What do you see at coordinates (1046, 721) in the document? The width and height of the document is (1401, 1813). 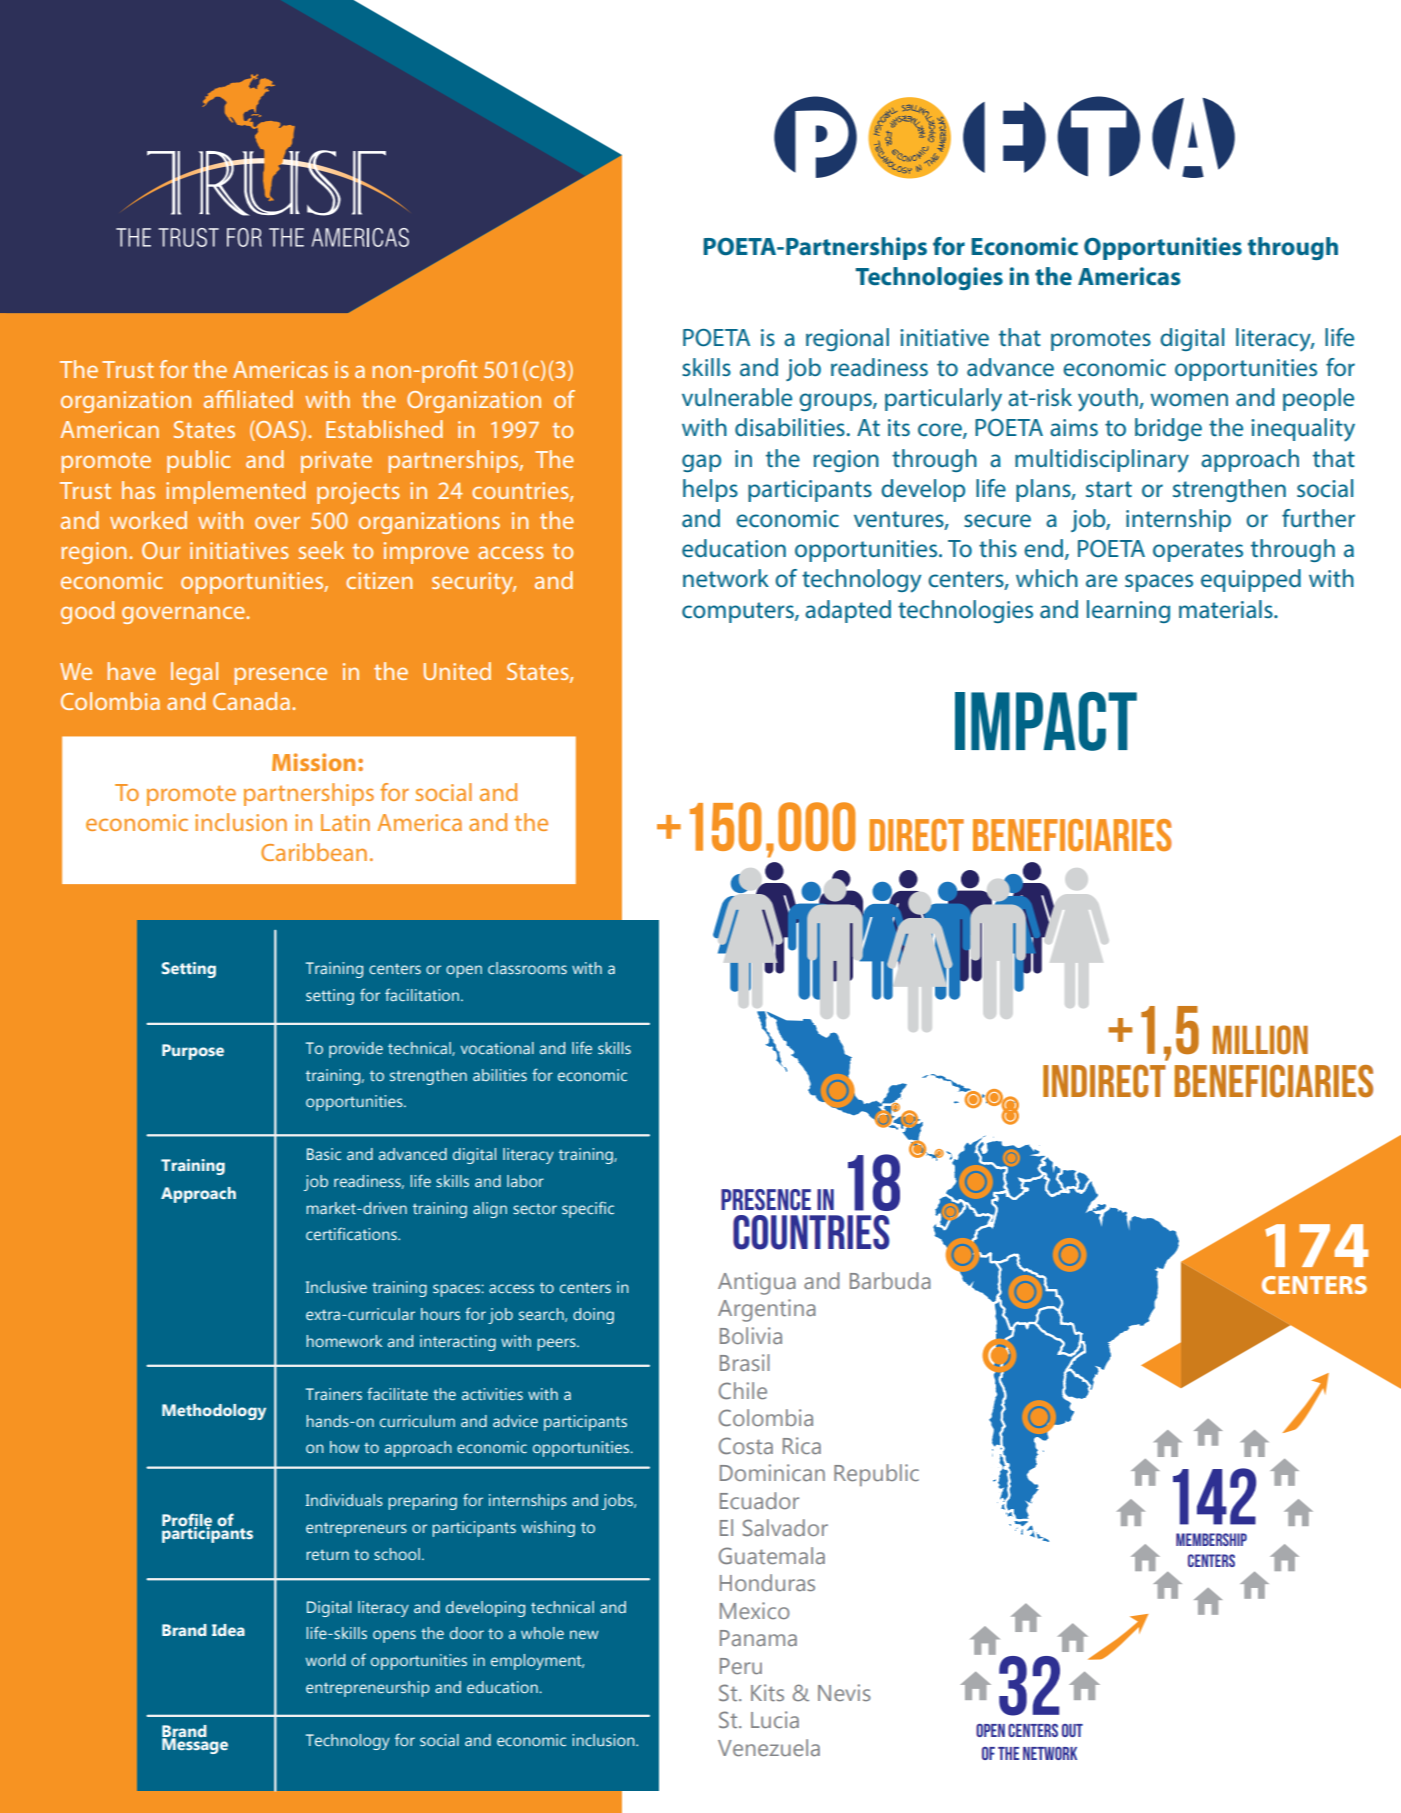 I see `IMPACT` at bounding box center [1046, 721].
